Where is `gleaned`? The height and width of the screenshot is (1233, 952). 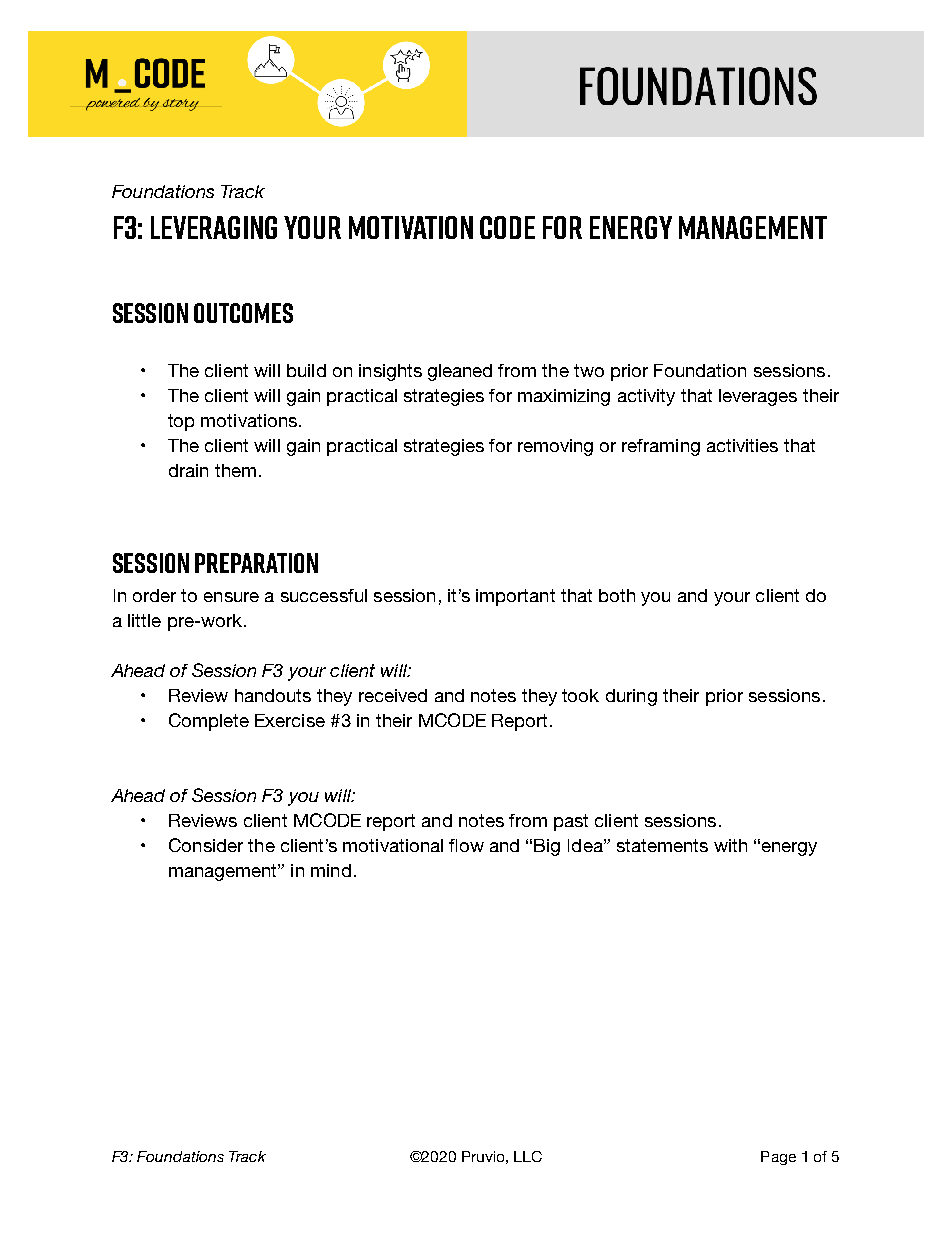
gleaned is located at coordinates (460, 372).
